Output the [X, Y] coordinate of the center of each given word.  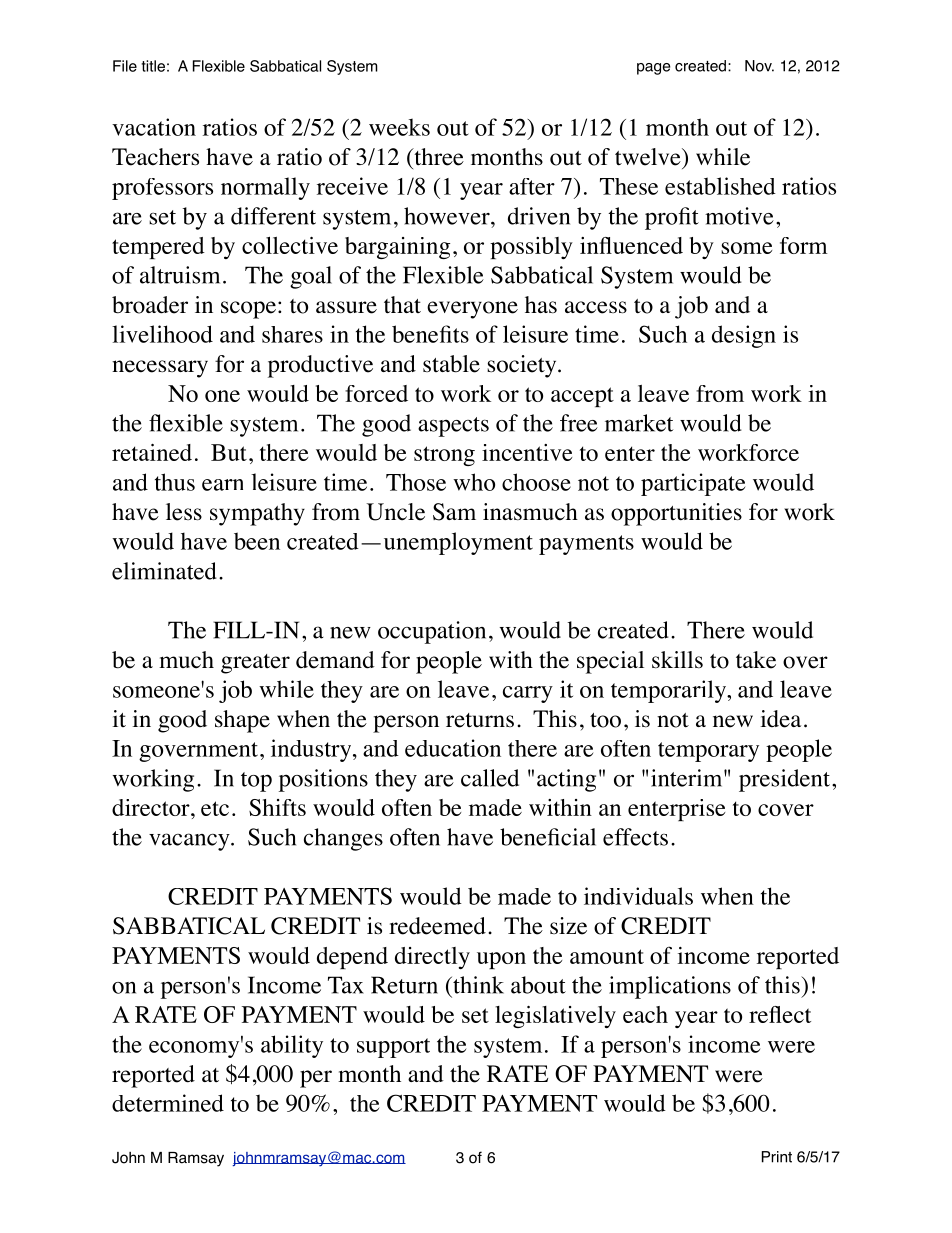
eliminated [164, 571]
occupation [432, 632]
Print [777, 1157]
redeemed [437, 926]
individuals [638, 896]
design [744, 336]
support [393, 1048]
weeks [399, 127]
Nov [759, 66]
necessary [160, 369]
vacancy [190, 842]
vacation [154, 127]
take [756, 660]
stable [451, 364]
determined [168, 1103]
